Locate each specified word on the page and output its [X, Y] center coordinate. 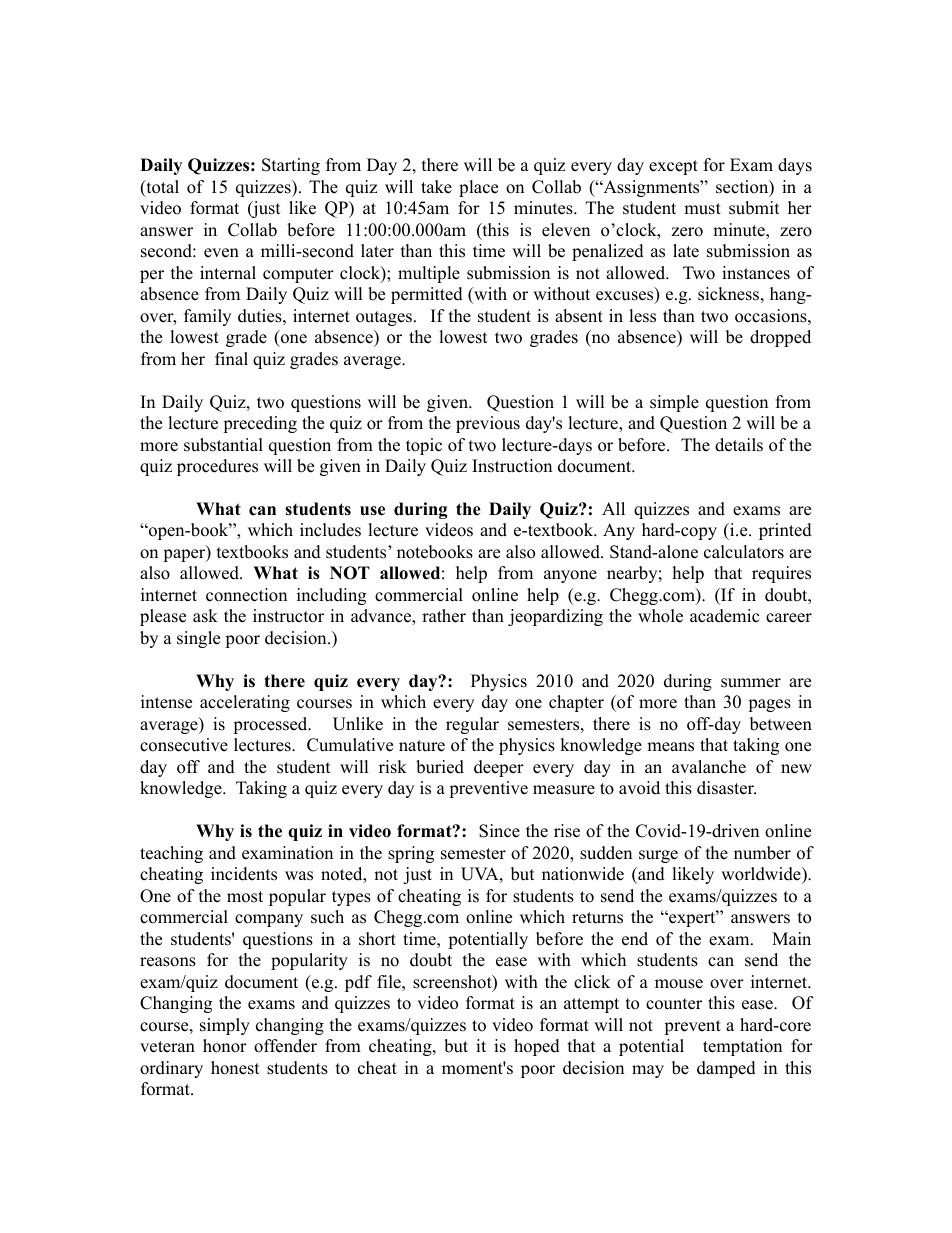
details [739, 445]
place [478, 188]
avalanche [709, 767]
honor [225, 1046]
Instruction [512, 466]
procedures [217, 467]
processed [271, 725]
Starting [291, 166]
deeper [499, 768]
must [702, 209]
